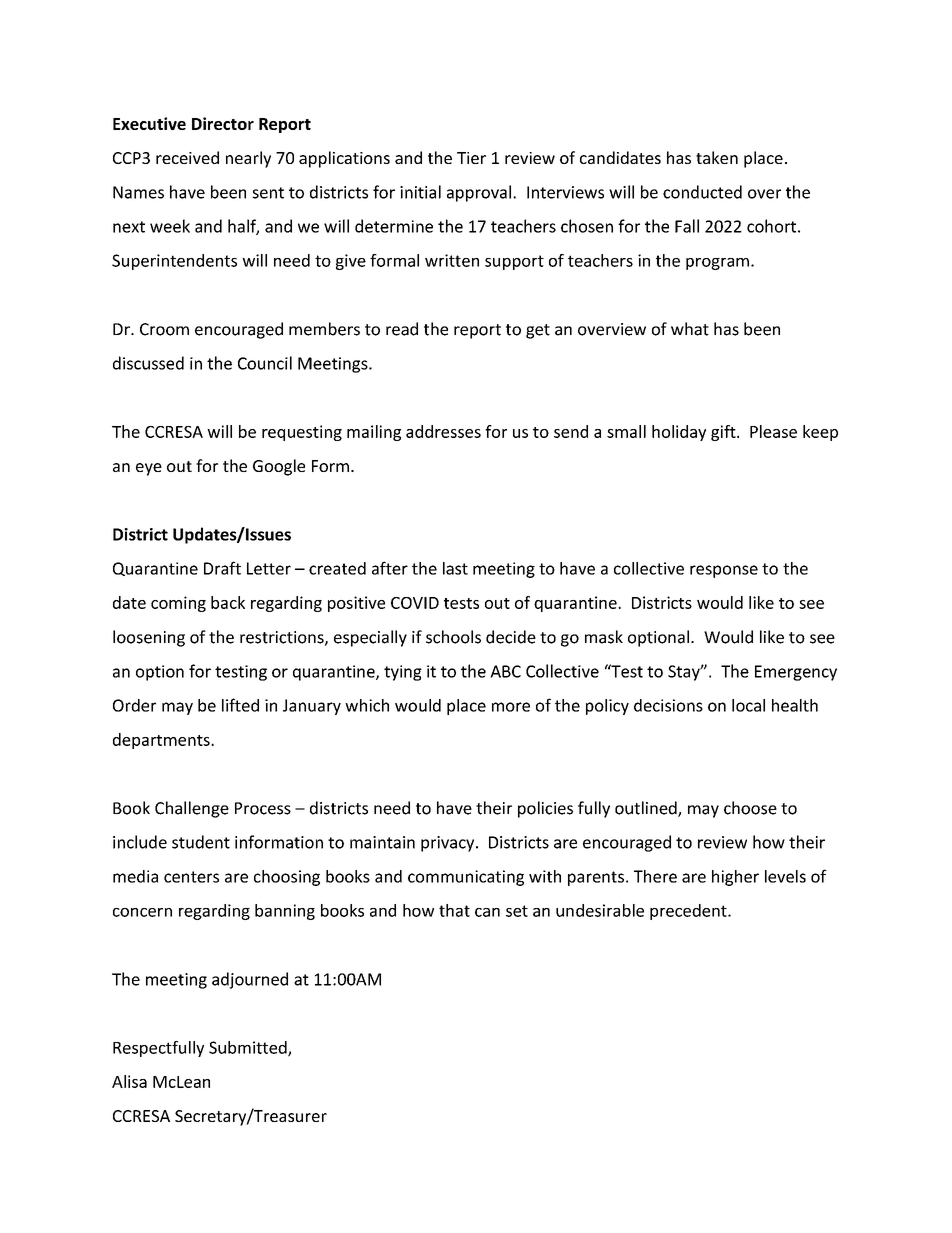  What do you see at coordinates (228, 602) in the document?
I see `back` at bounding box center [228, 602].
